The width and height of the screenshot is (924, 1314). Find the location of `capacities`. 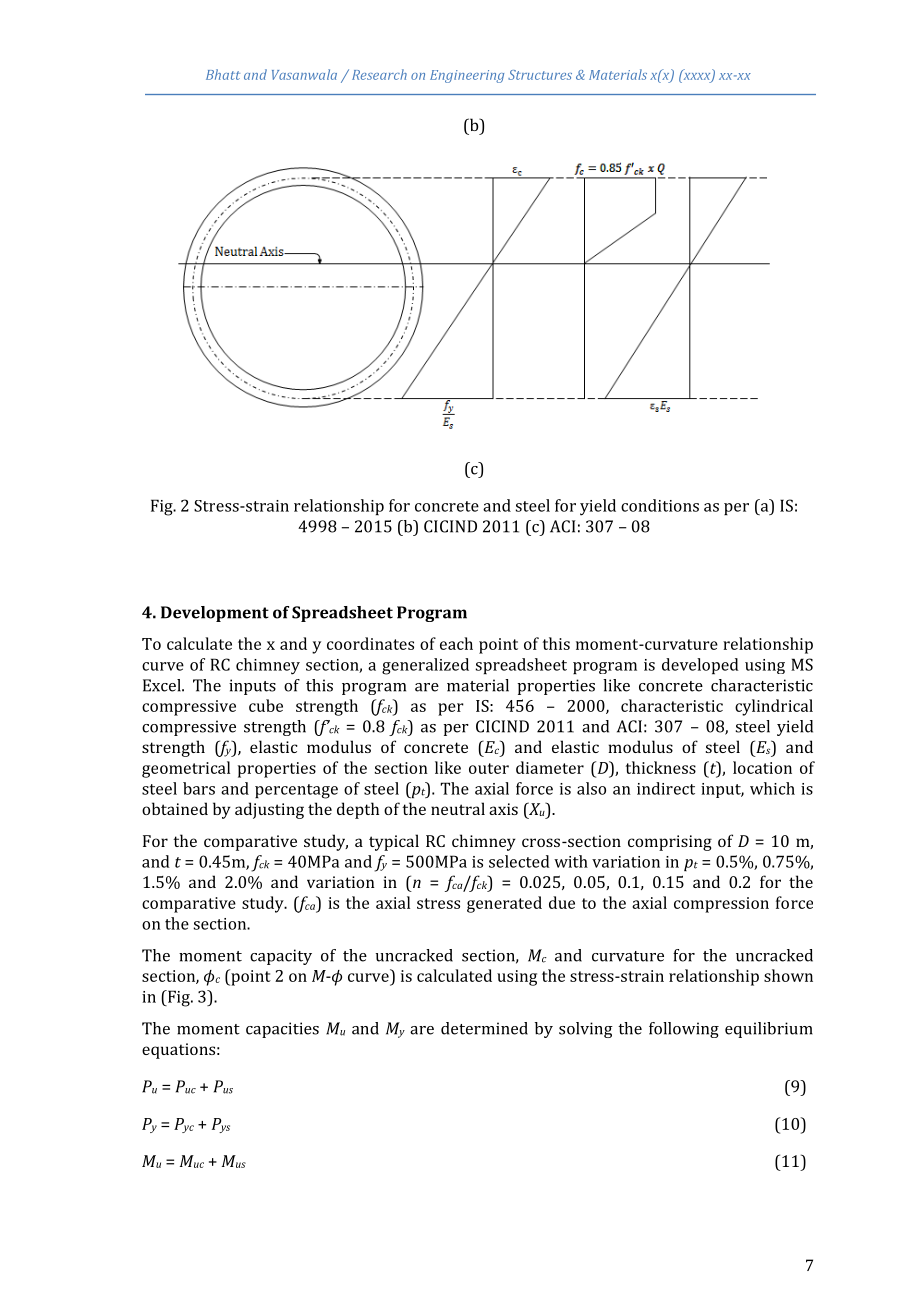

capacities is located at coordinates (282, 1030).
